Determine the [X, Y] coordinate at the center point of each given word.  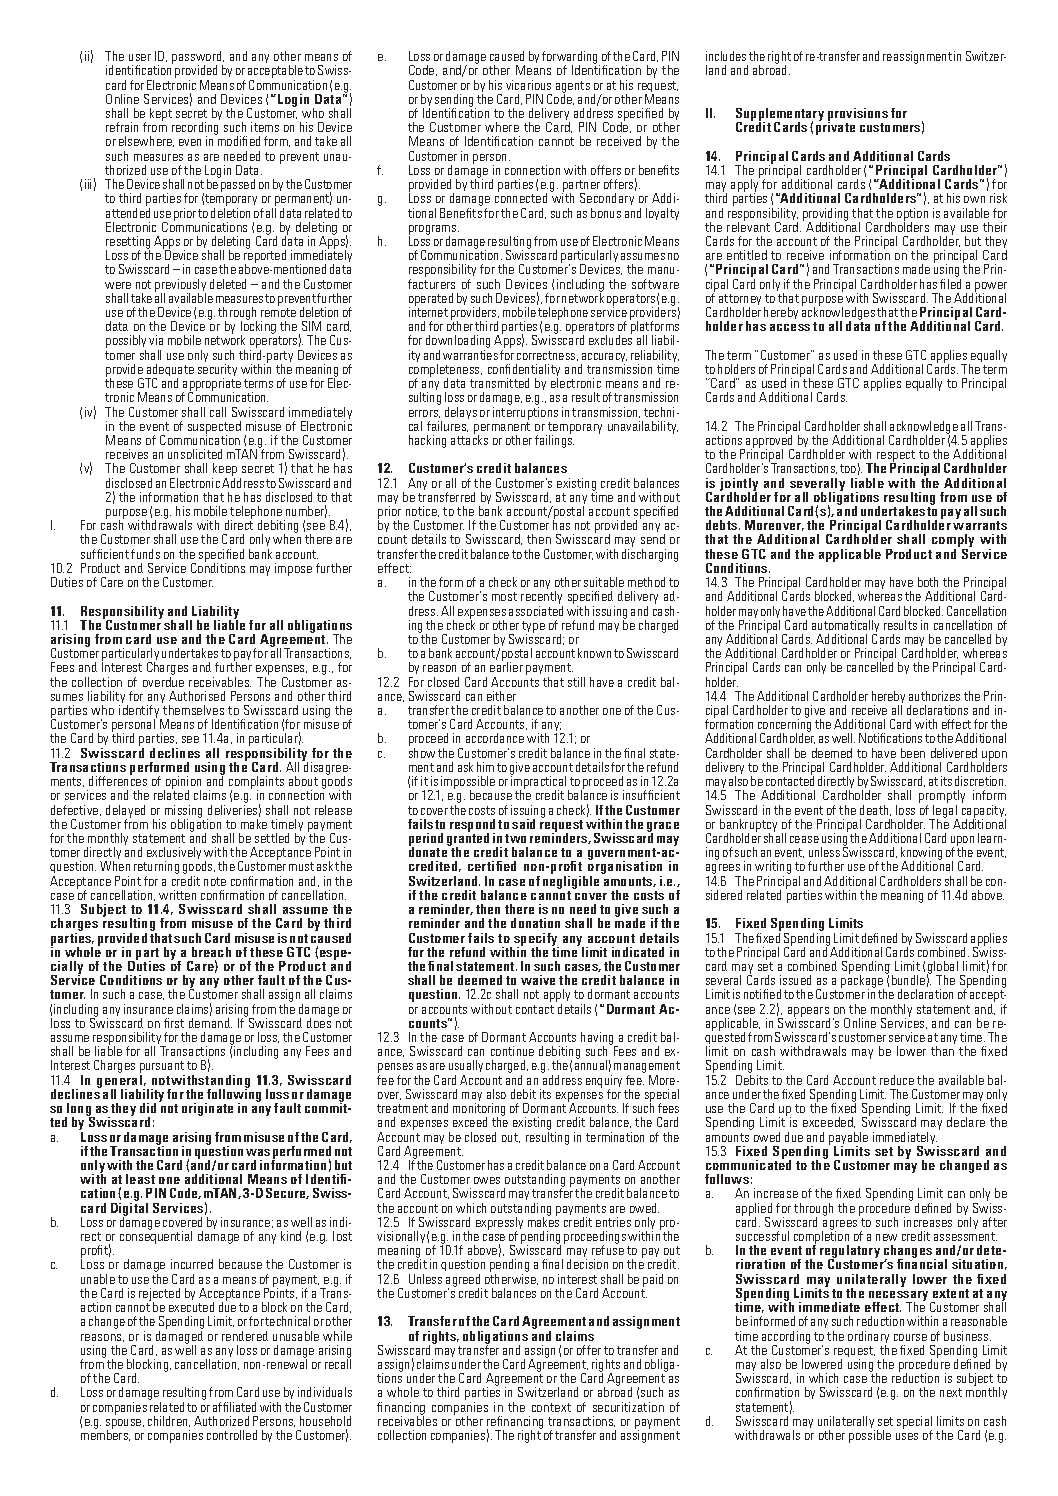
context [551, 1407]
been [913, 753]
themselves [193, 710]
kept [161, 114]
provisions [858, 116]
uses [907, 1436]
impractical [540, 783]
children [169, 1421]
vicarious [528, 85]
